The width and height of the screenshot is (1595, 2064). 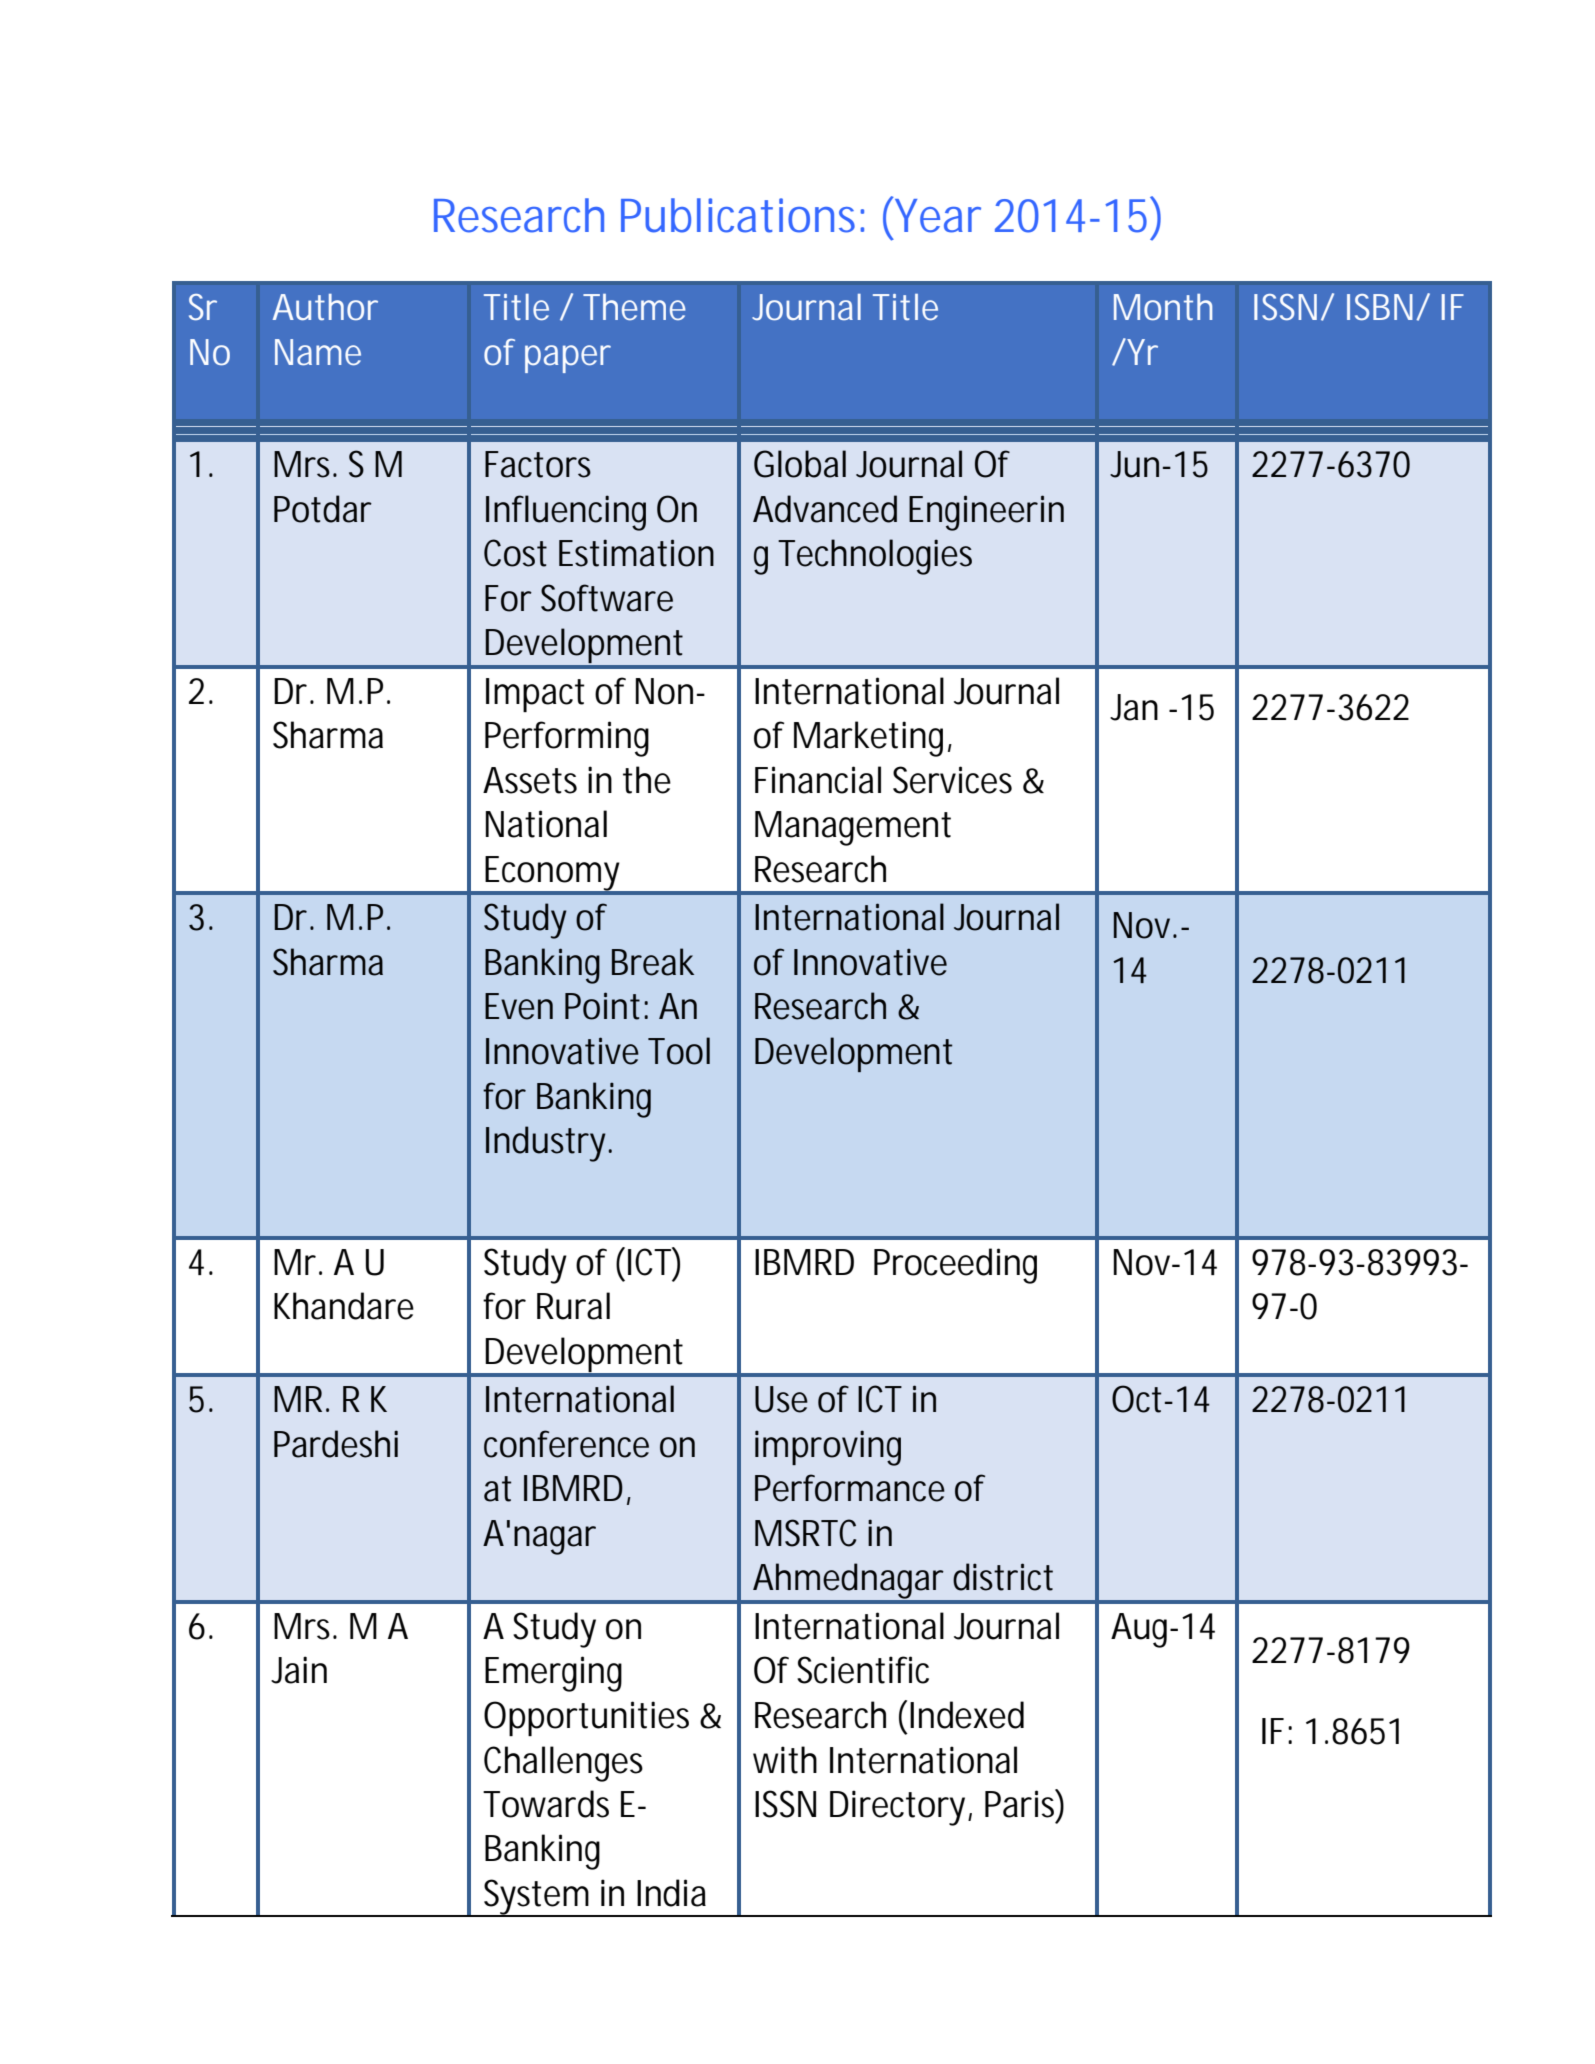 I want to click on Month, so click(x=1163, y=307).
